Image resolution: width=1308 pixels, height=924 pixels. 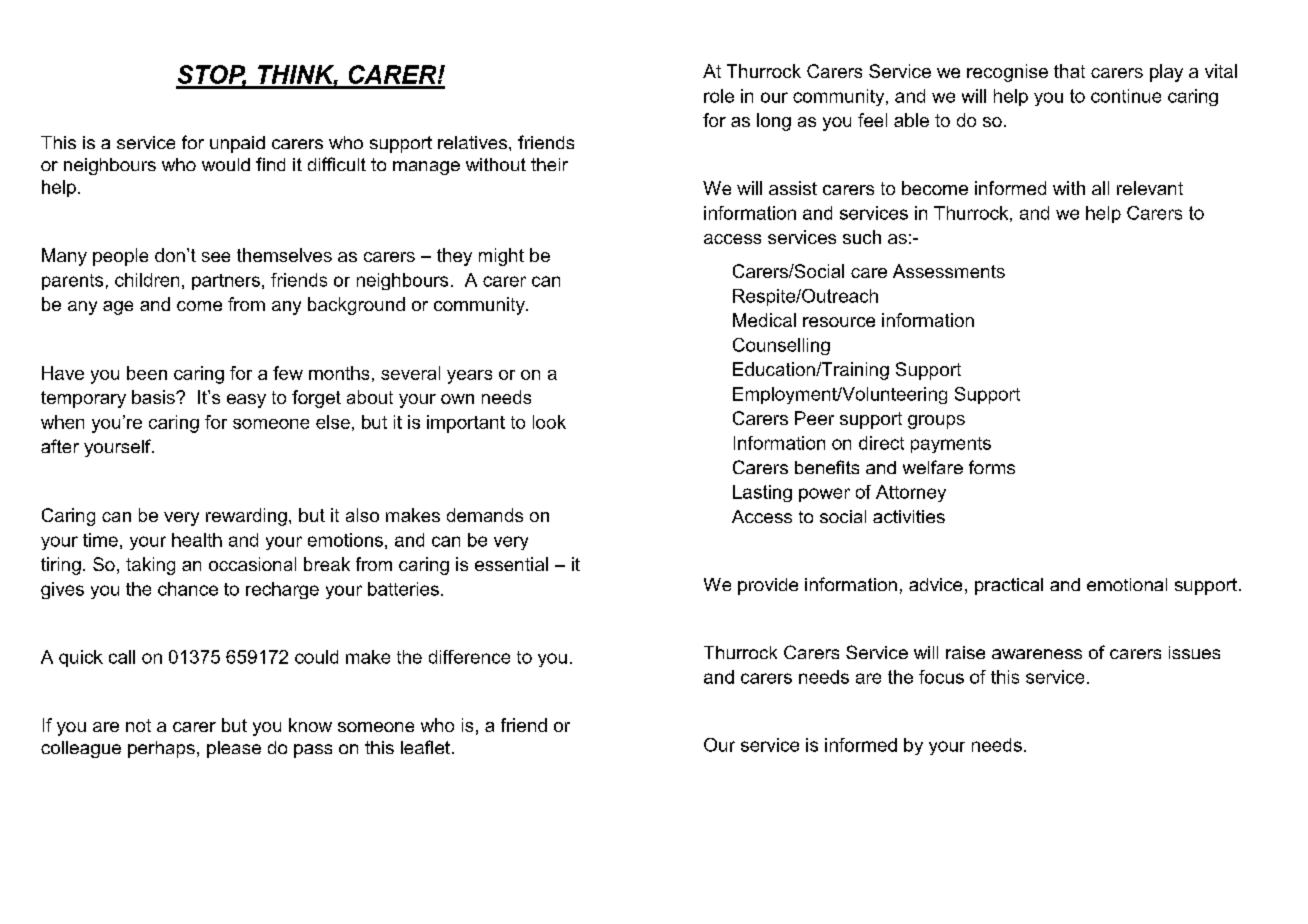 I want to click on role, so click(x=719, y=96).
